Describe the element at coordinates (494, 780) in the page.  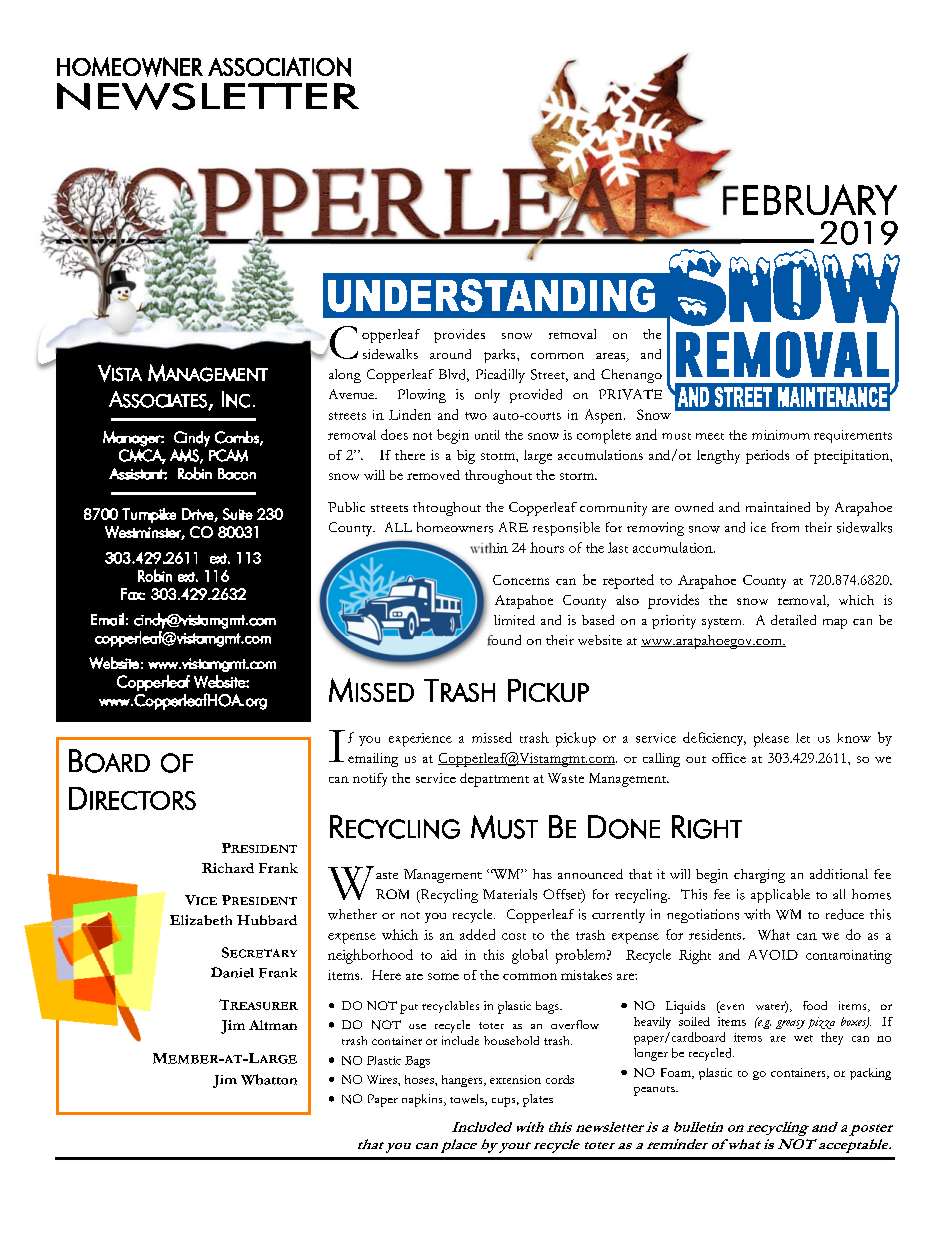
I see `department` at that location.
